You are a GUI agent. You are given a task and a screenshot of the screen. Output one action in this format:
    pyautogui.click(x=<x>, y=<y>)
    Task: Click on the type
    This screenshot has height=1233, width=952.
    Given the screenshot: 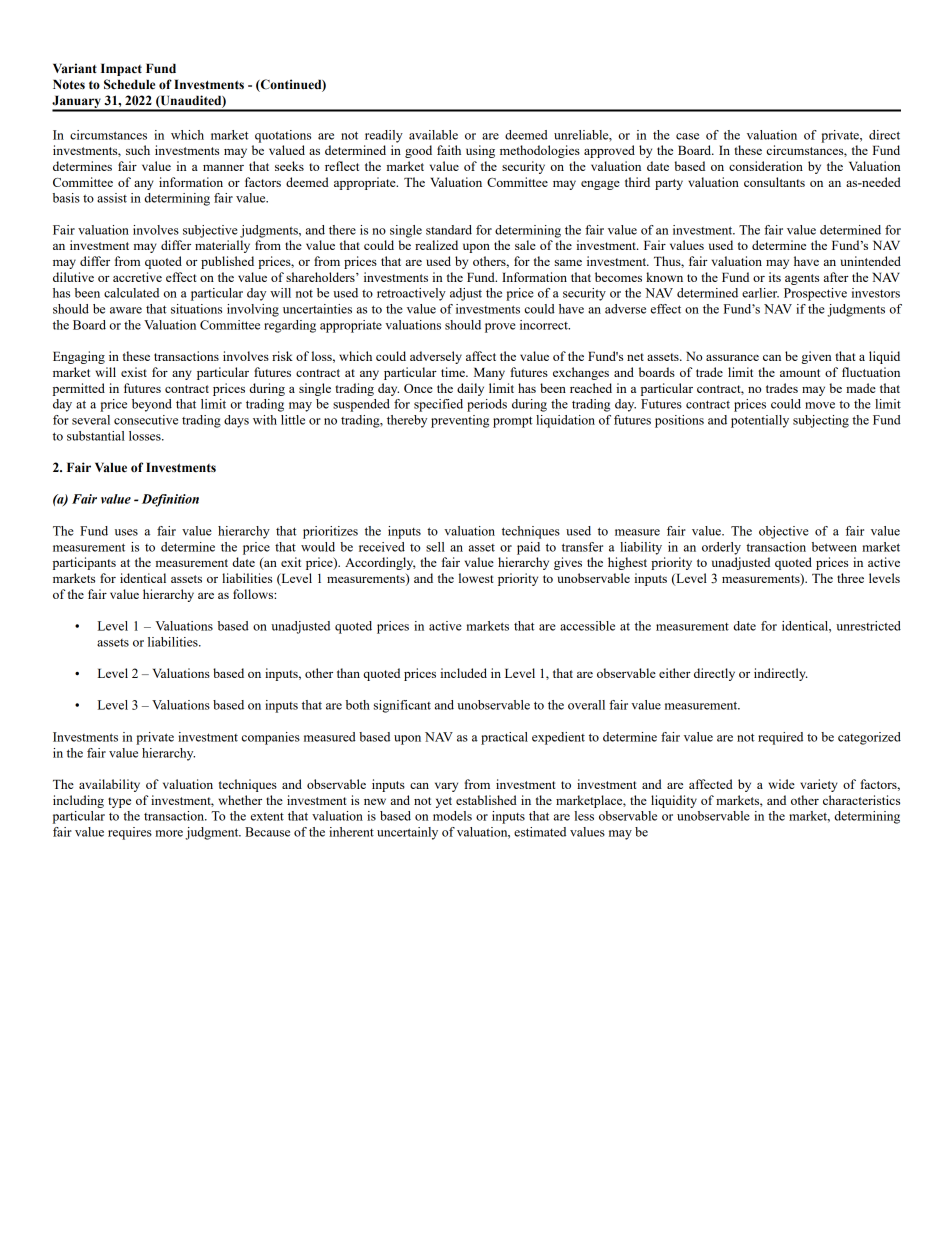 What is the action you would take?
    pyautogui.click(x=119, y=802)
